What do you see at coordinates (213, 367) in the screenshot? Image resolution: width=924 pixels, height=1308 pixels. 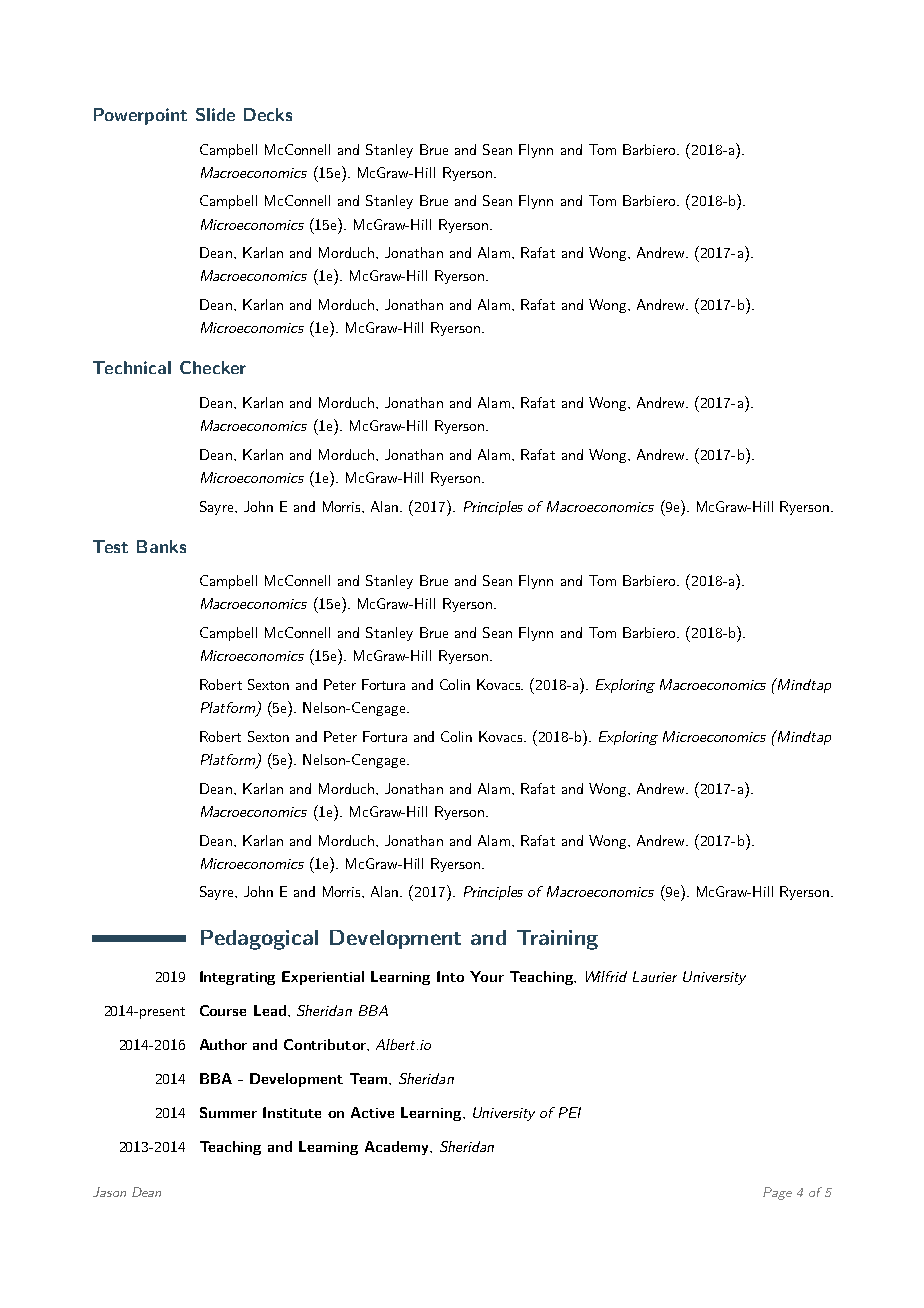 I see `Checker` at bounding box center [213, 367].
